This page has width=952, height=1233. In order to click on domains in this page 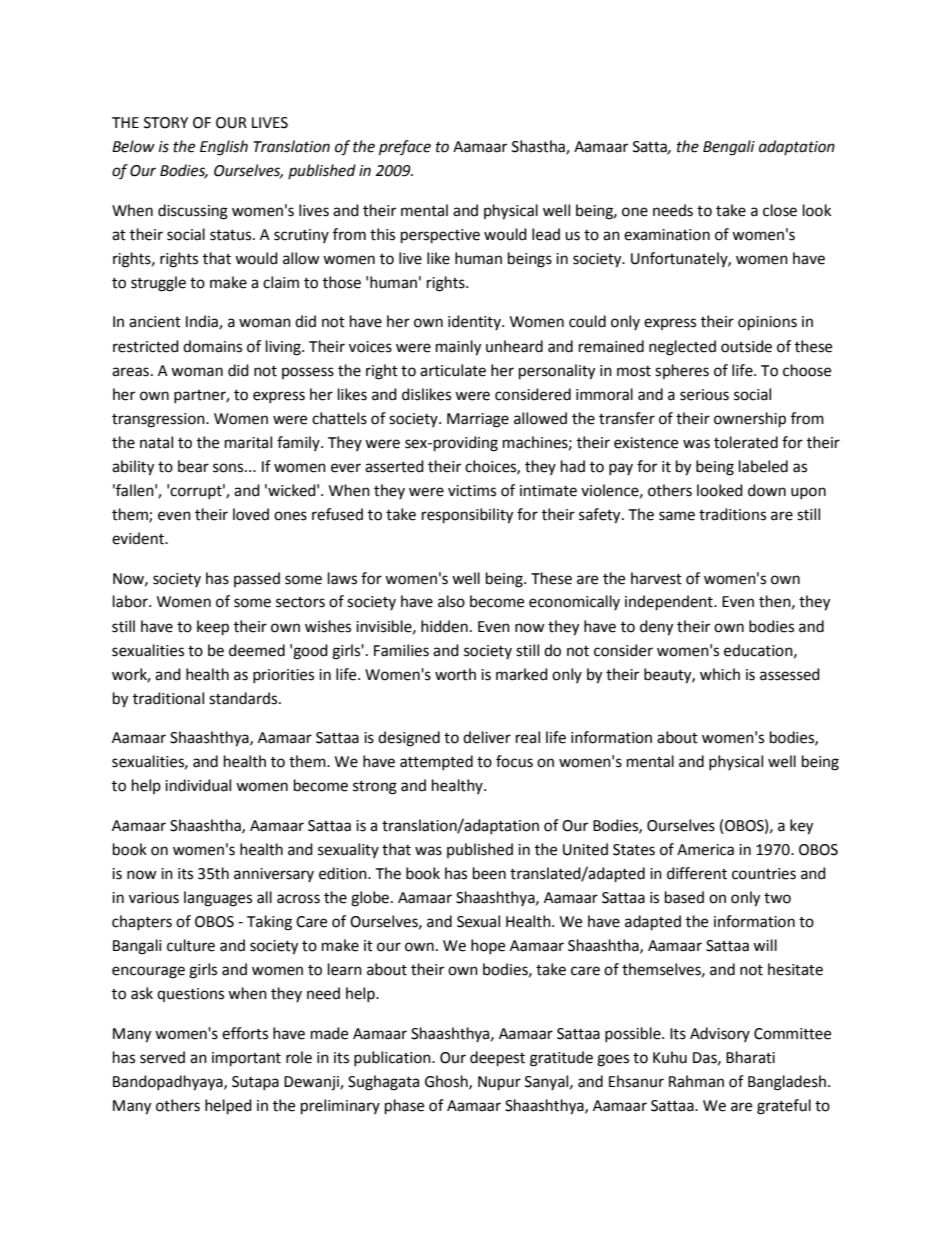, I will do `click(212, 346)`.
